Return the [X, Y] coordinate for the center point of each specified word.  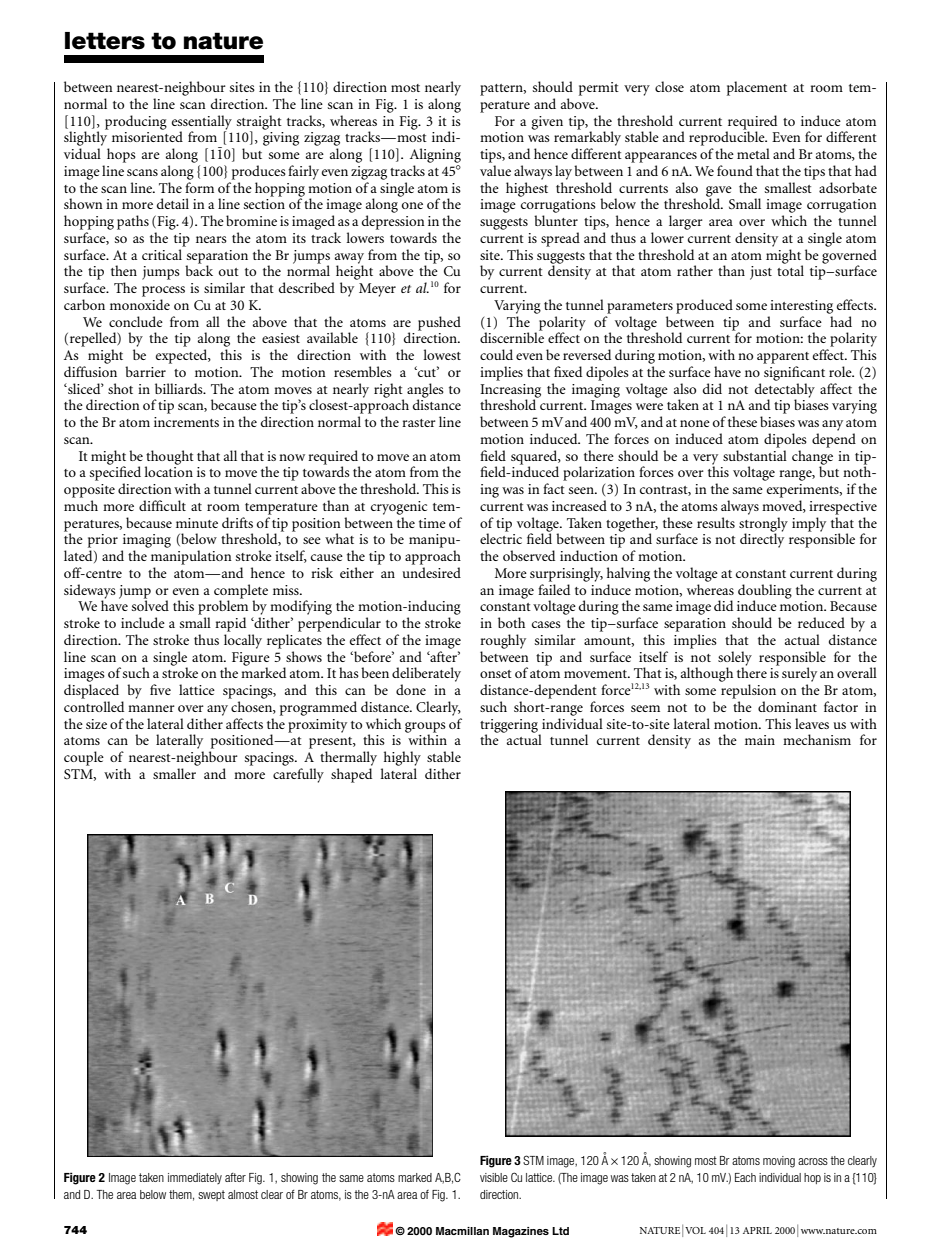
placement [757, 88]
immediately [195, 1178]
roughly [503, 641]
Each [745, 1177]
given [547, 123]
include [143, 622]
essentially [202, 123]
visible [494, 1177]
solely [735, 659]
